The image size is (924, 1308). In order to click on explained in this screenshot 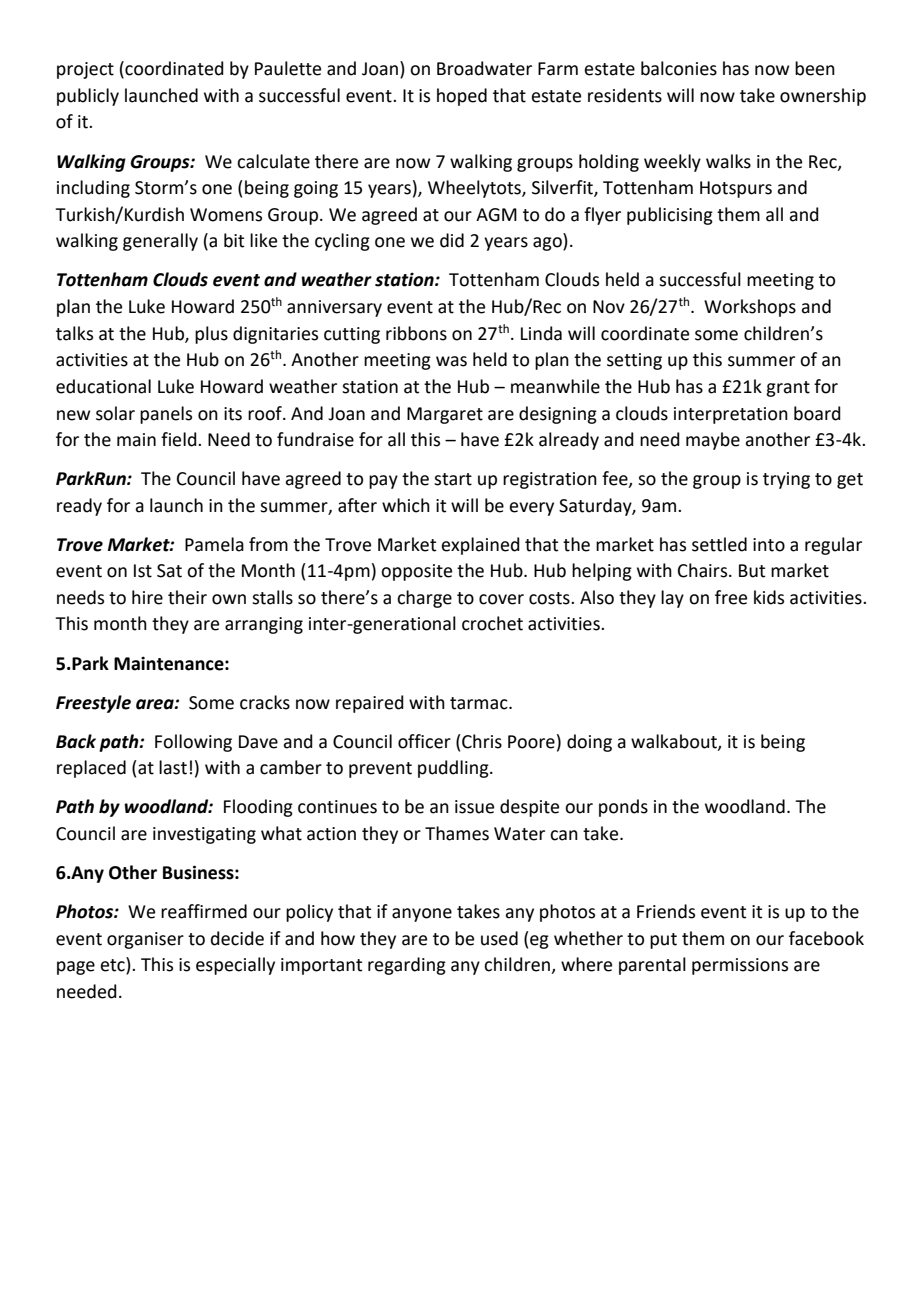, I will do `click(480, 546)`.
